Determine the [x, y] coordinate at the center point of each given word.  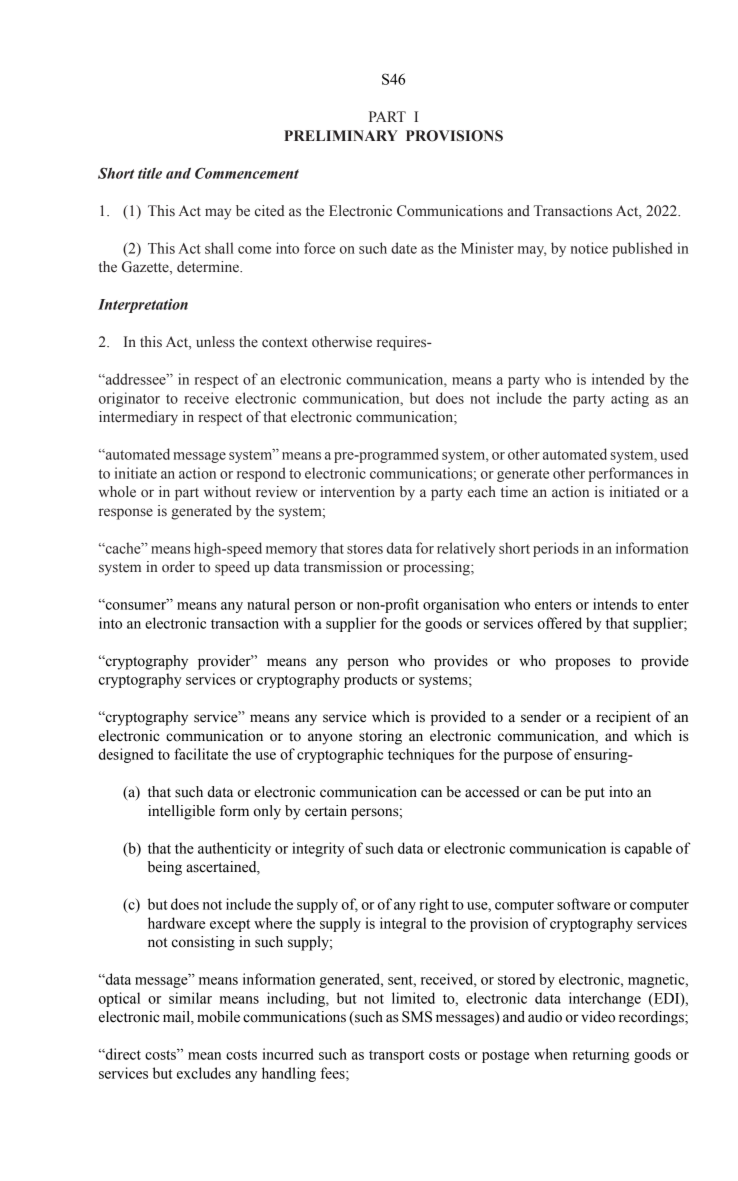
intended [618, 379]
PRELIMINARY [341, 135]
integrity [318, 849]
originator [129, 399]
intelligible [181, 812]
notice [589, 248]
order [178, 567]
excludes [204, 1073]
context [285, 343]
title [150, 173]
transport [396, 1056]
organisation [461, 605]
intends [615, 604]
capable [648, 849]
